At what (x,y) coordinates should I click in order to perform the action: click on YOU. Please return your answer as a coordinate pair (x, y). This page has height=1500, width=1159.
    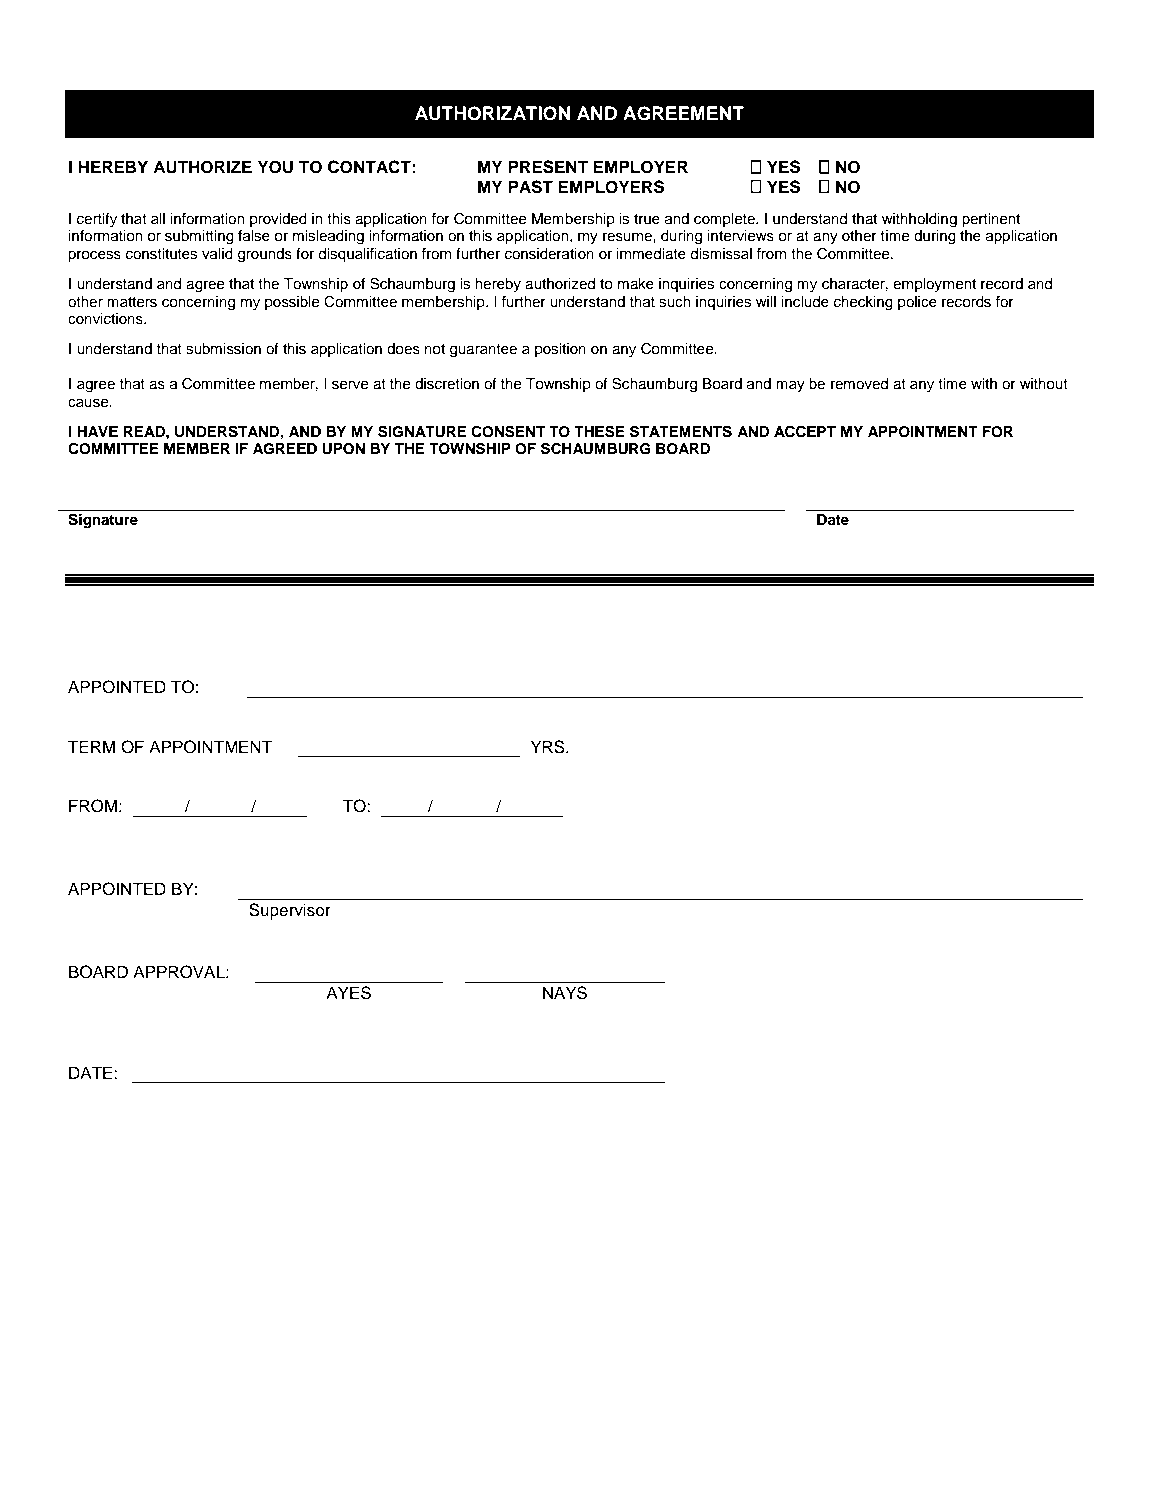
    Looking at the image, I should click on (275, 167).
